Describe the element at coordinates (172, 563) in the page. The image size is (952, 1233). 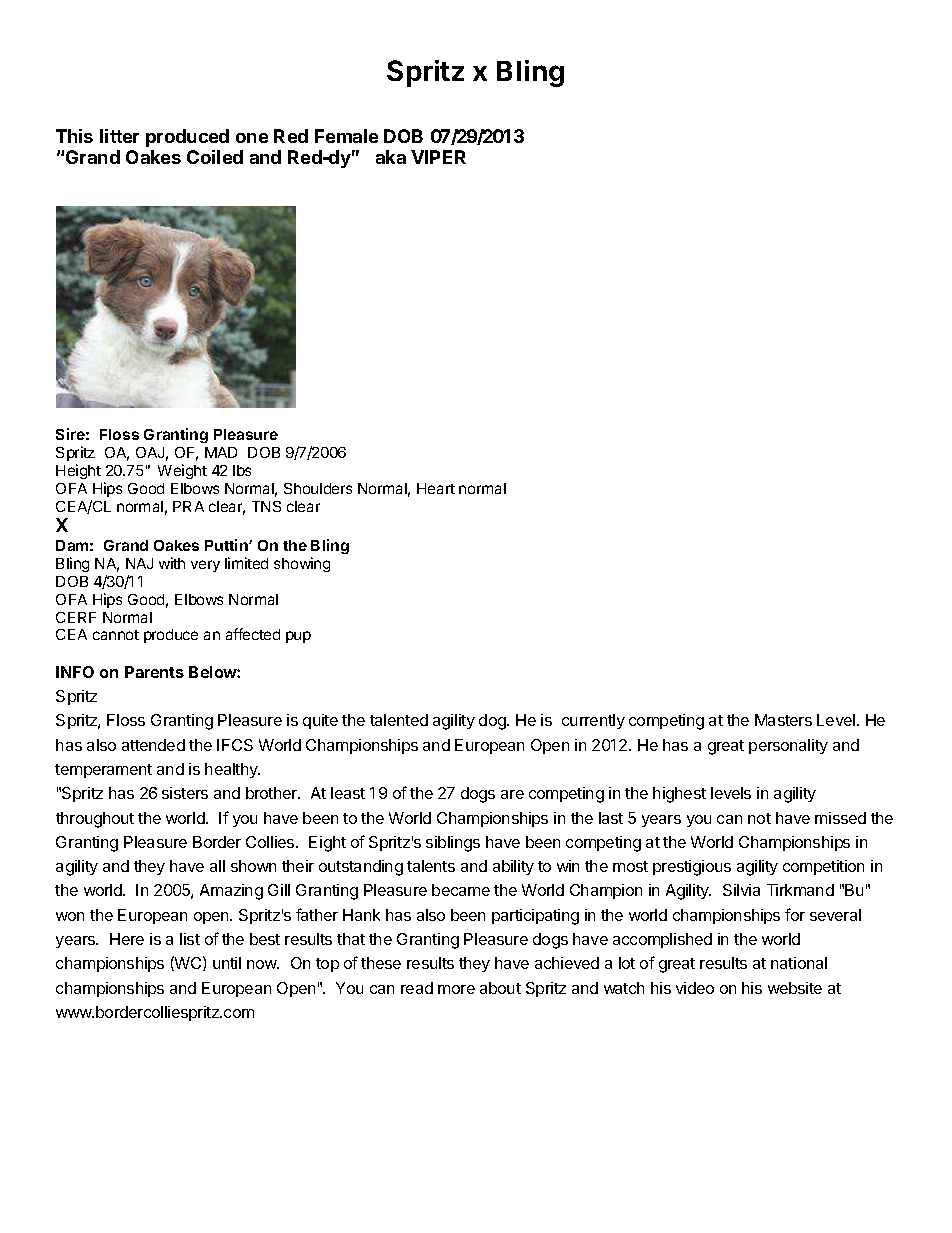
I see `with` at that location.
